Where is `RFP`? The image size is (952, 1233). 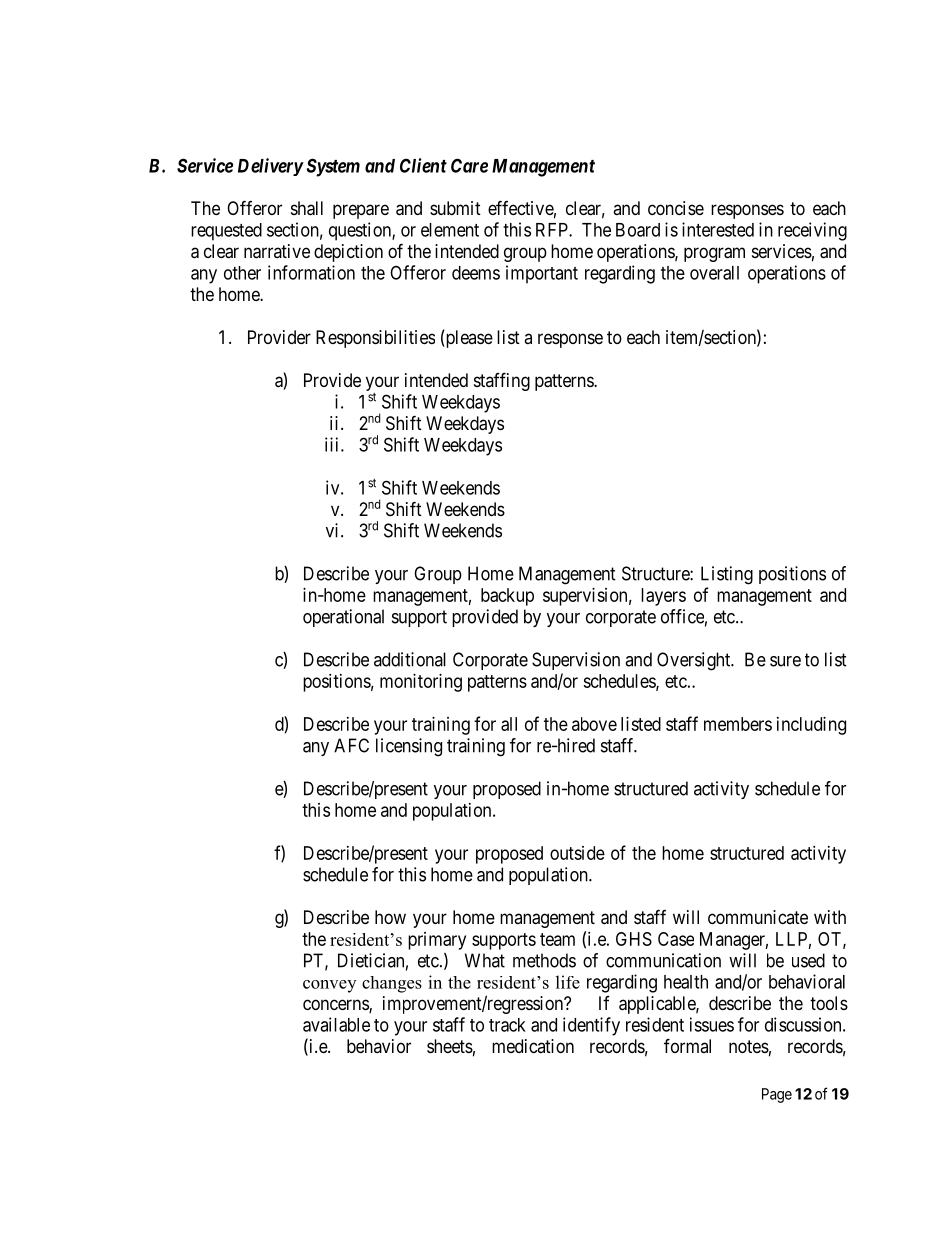
RFP is located at coordinates (553, 230).
